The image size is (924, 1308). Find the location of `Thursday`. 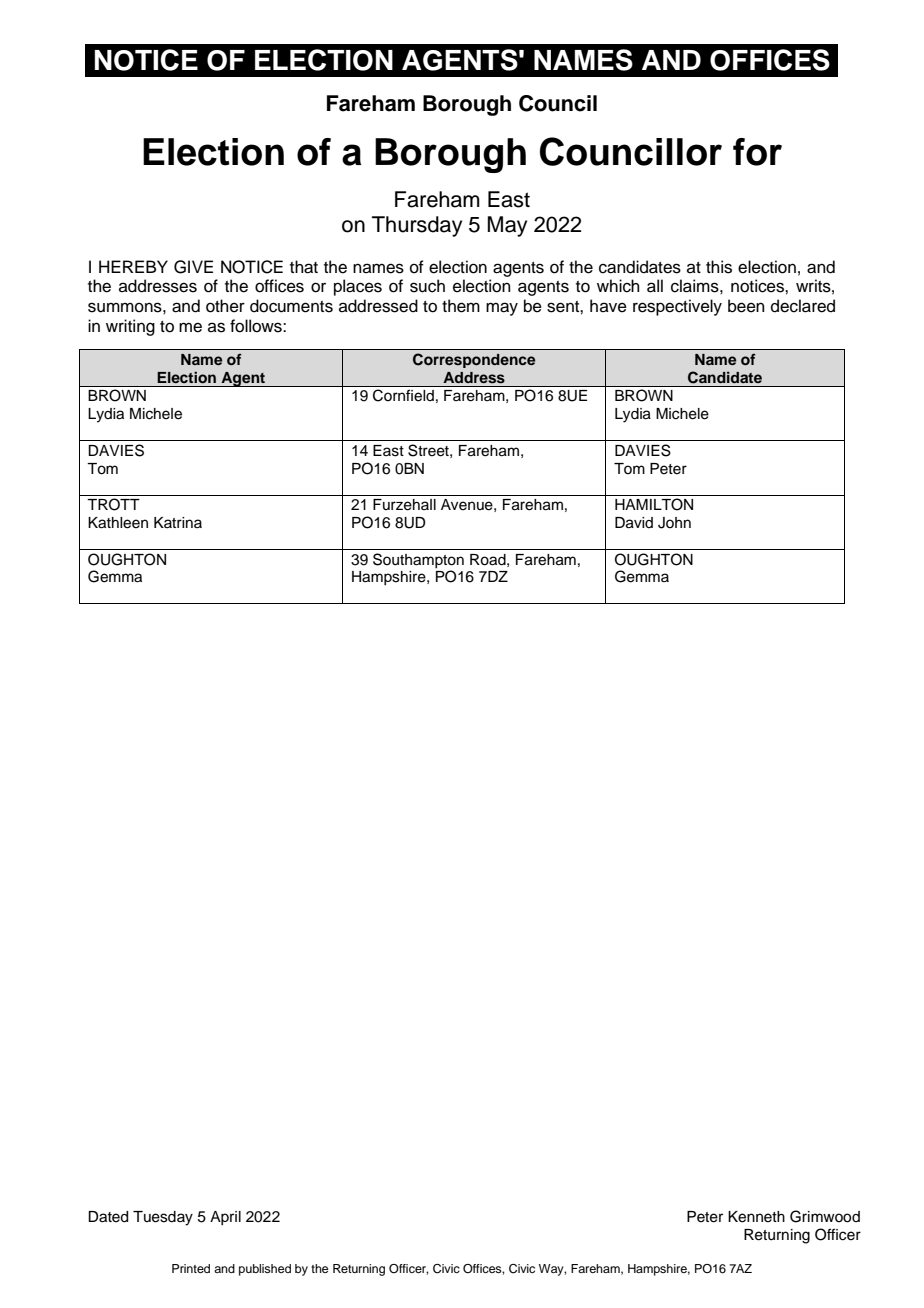

Thursday is located at coordinates (417, 226).
